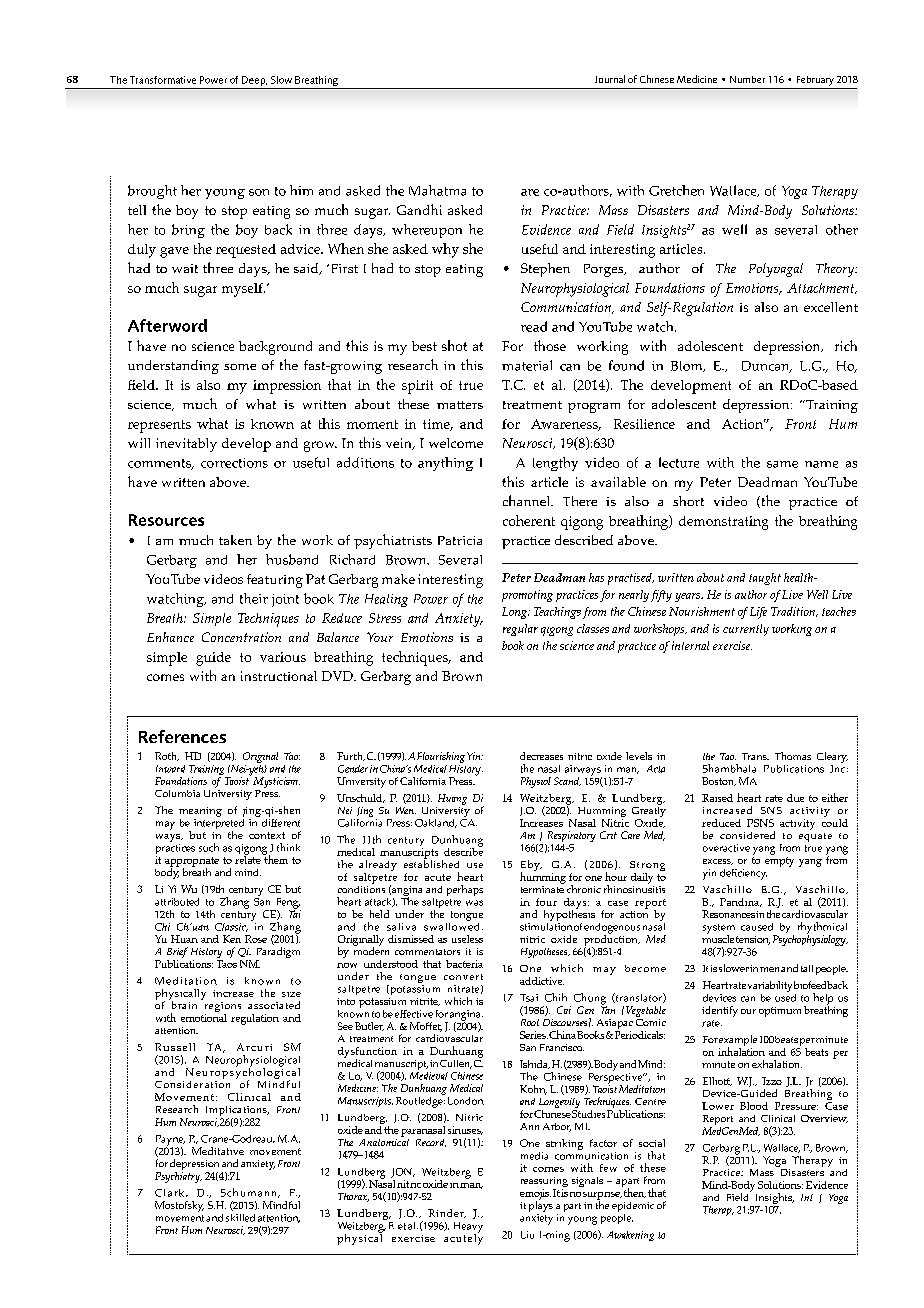 Image resolution: width=924 pixels, height=1308 pixels. I want to click on anything, so click(445, 464).
